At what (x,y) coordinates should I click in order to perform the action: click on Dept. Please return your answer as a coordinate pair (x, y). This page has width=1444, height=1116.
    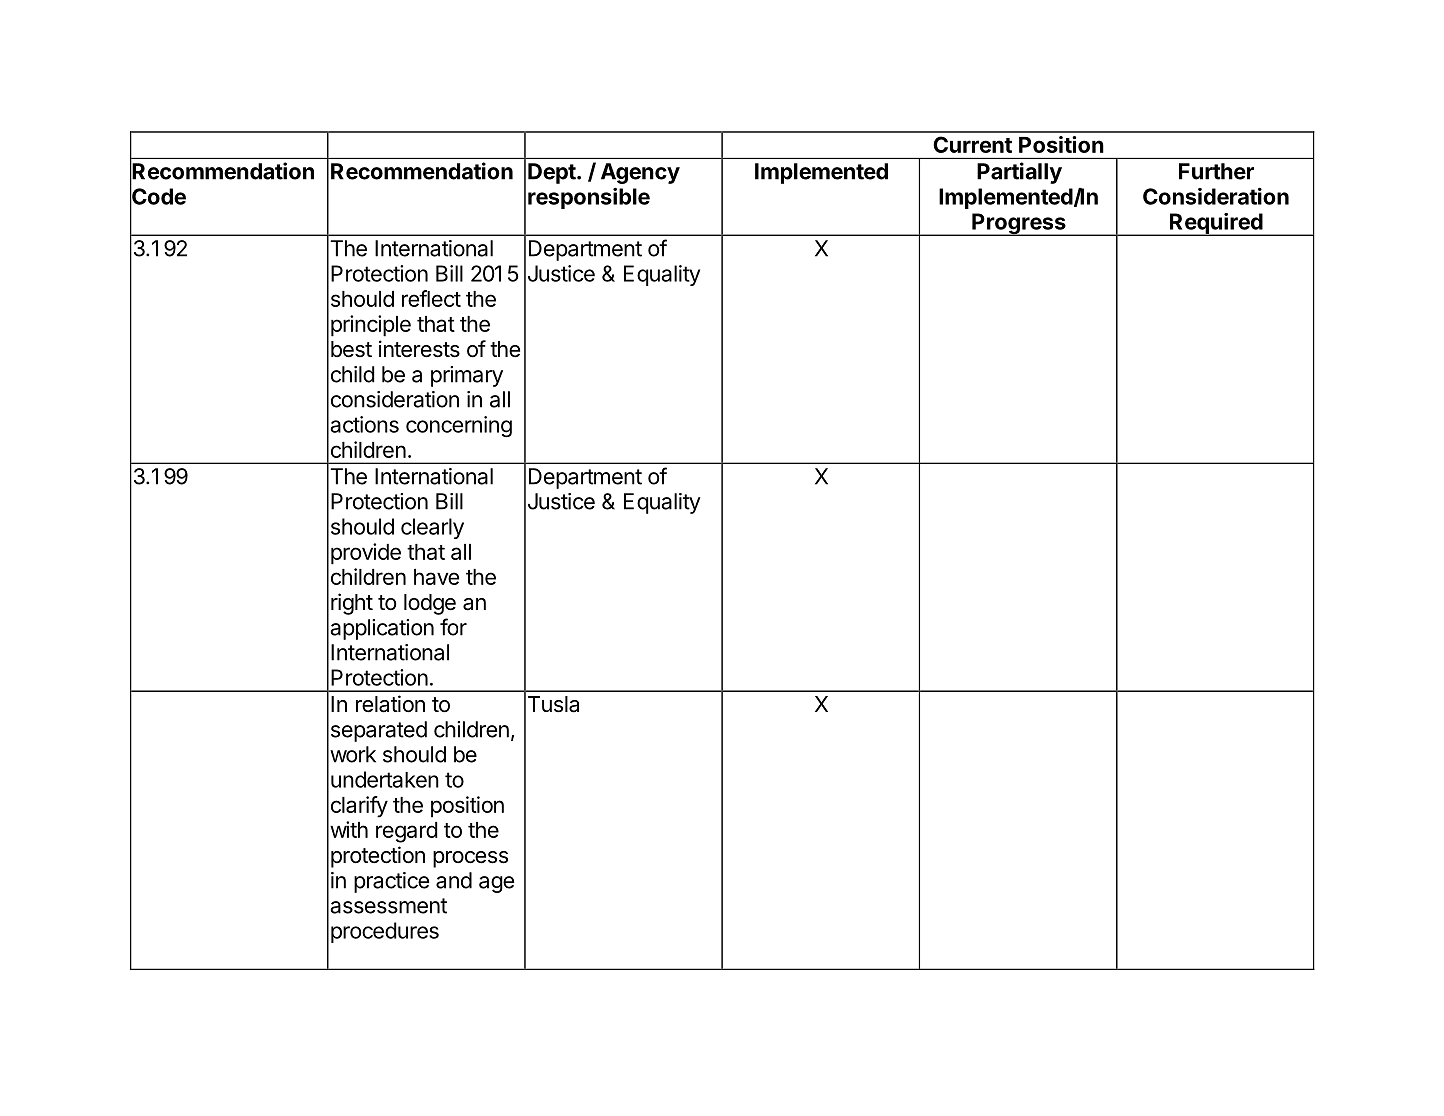
    Looking at the image, I should click on (552, 173).
